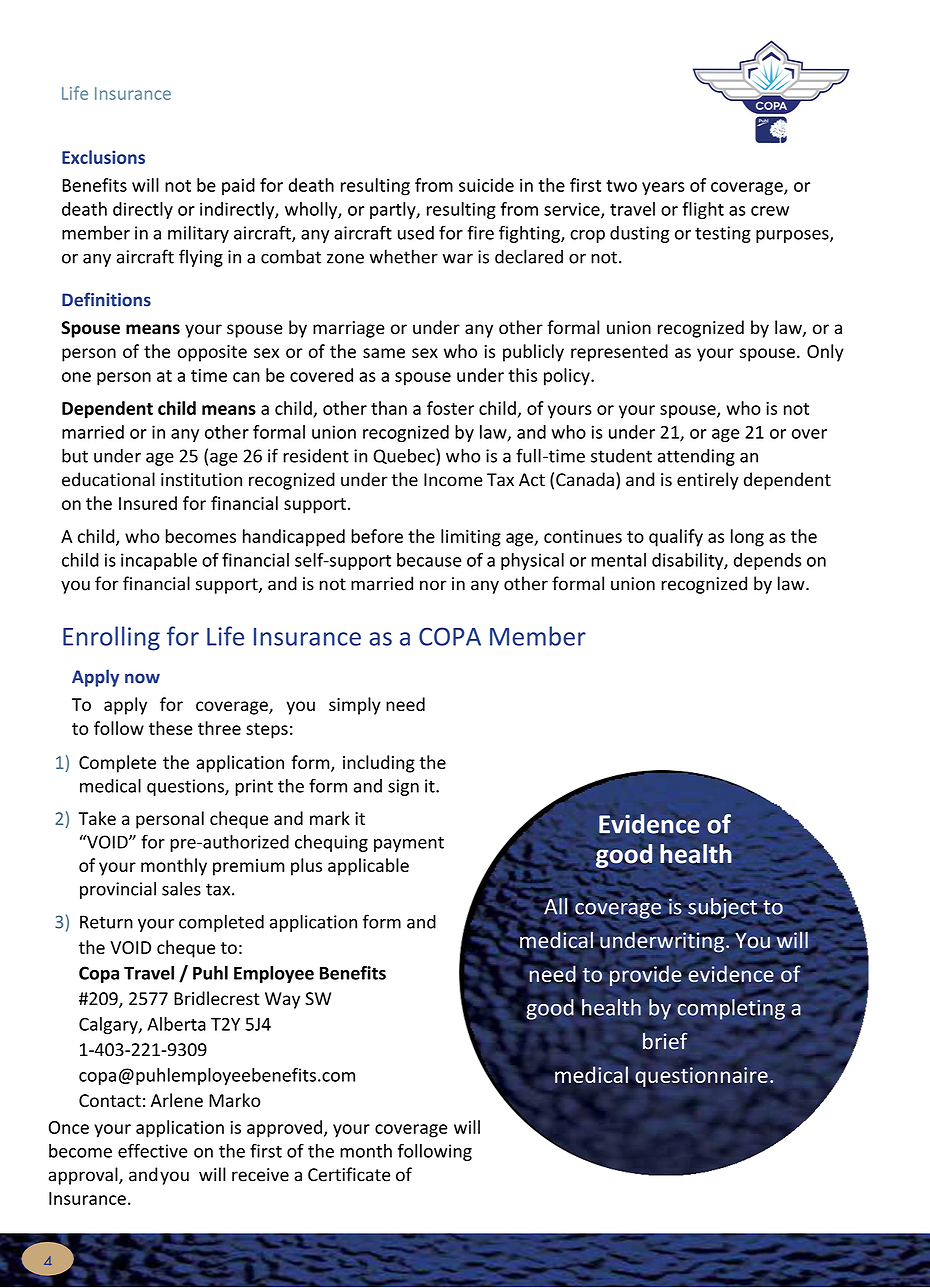 This screenshot has height=1288, width=930. Describe the element at coordinates (103, 157) in the screenshot. I see `Exclusions` at that location.
